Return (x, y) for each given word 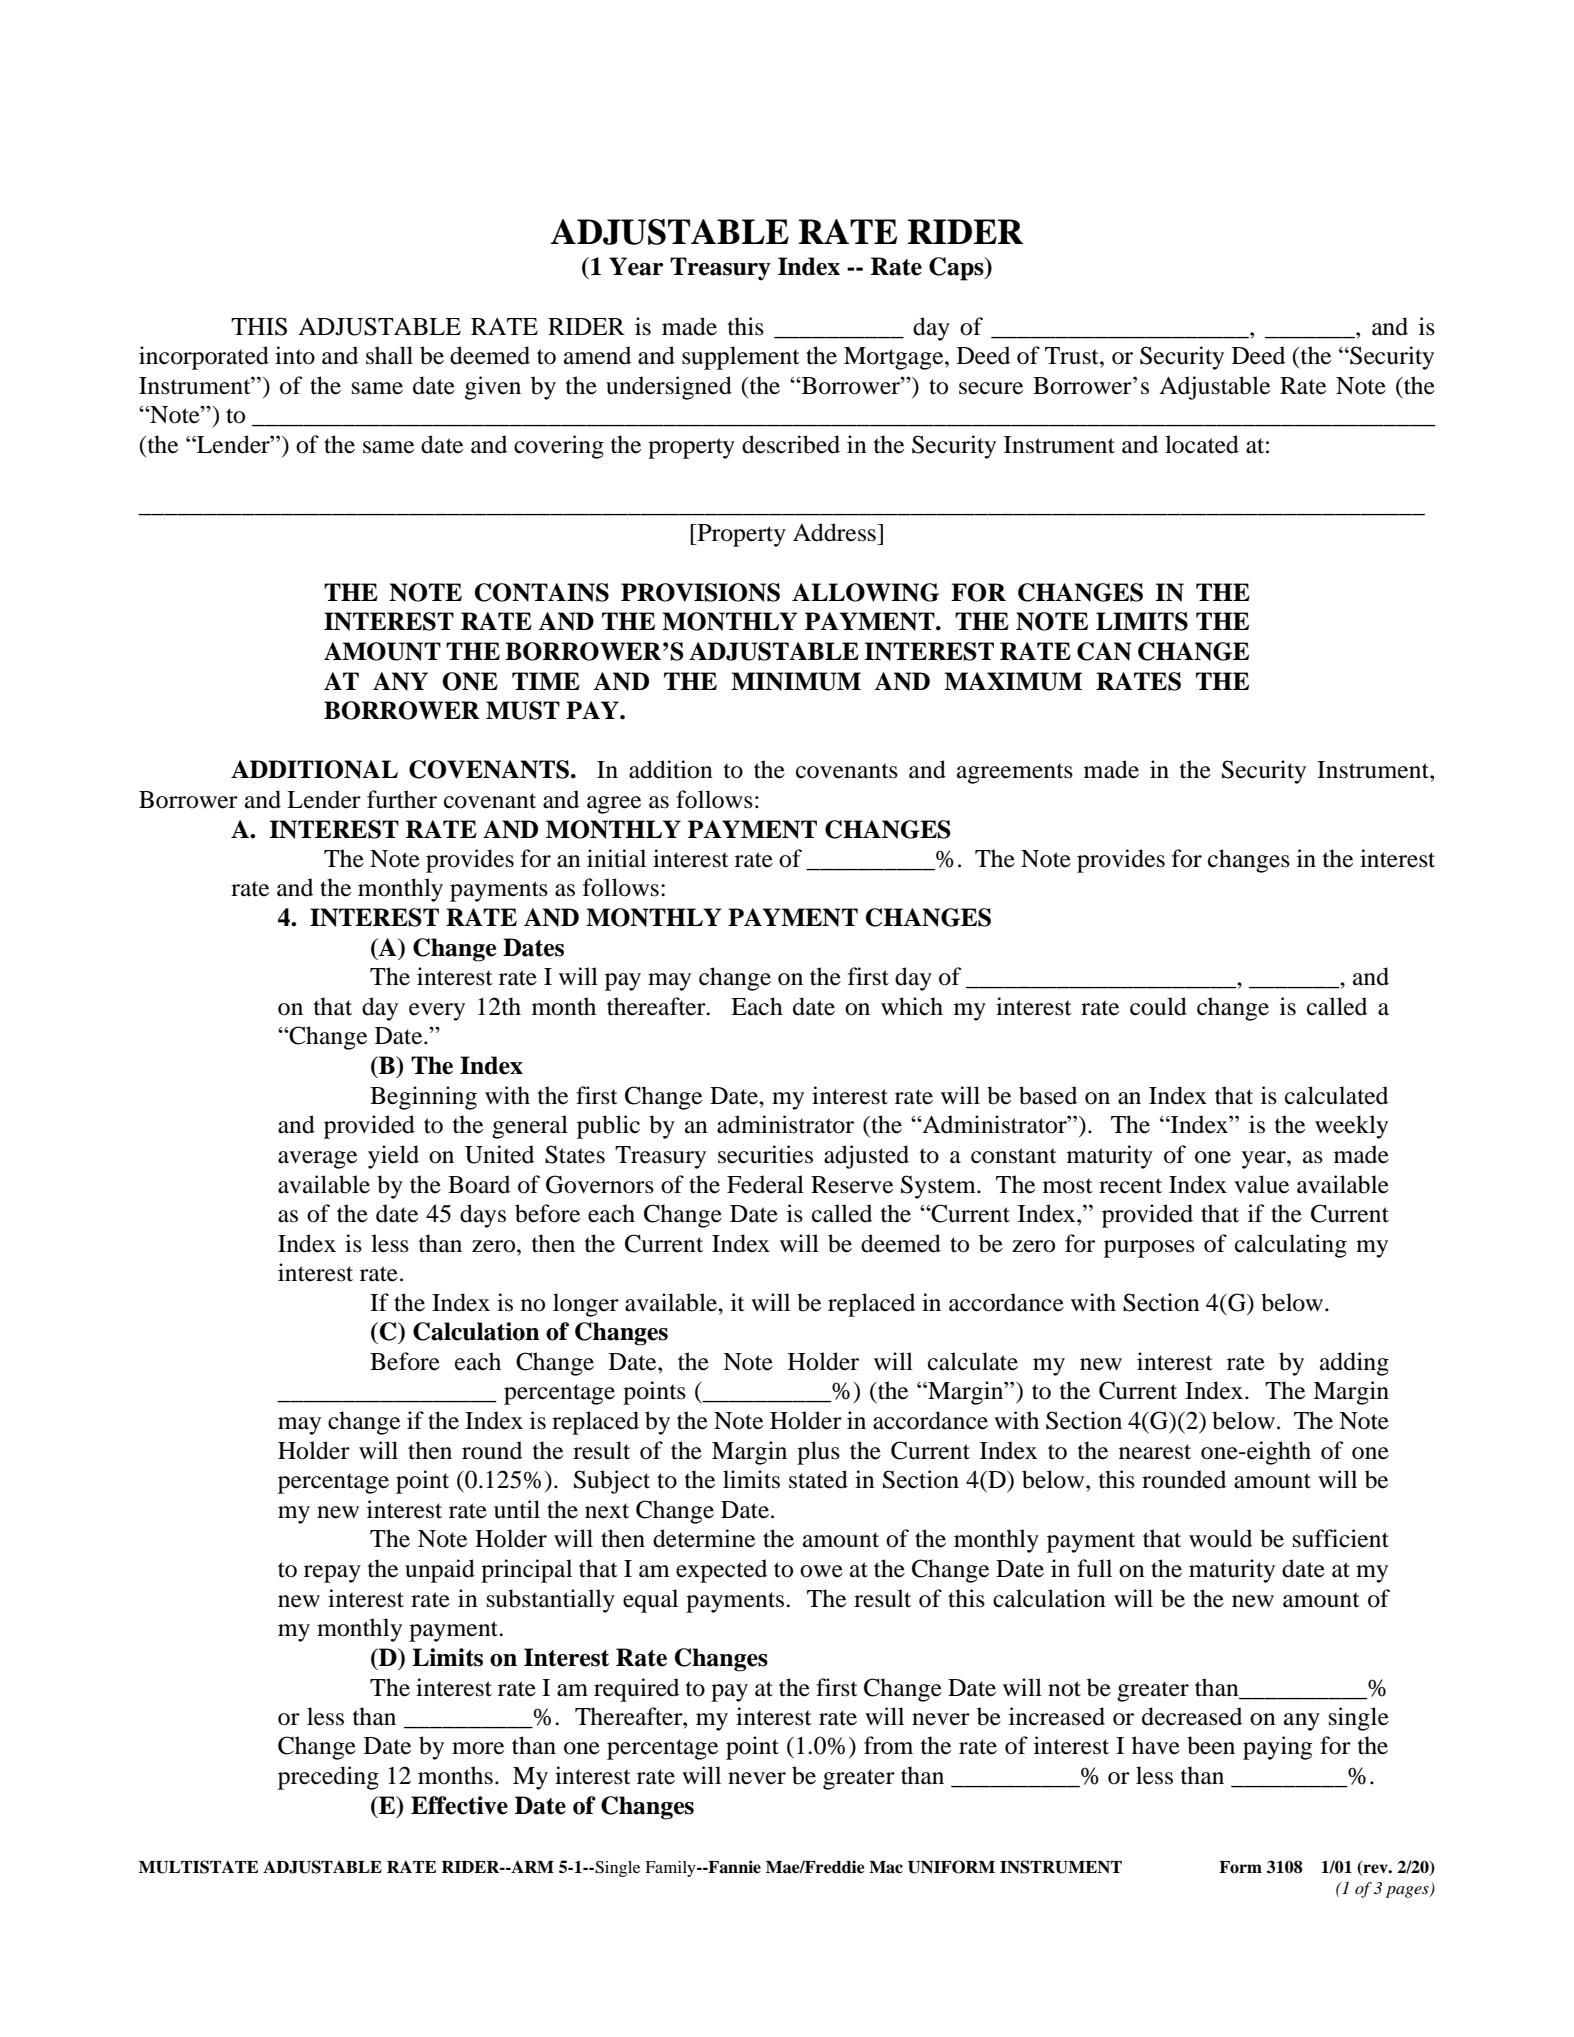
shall (389, 355)
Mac (886, 1867)
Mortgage (895, 358)
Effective (459, 1805)
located (1202, 444)
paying (1277, 1748)
